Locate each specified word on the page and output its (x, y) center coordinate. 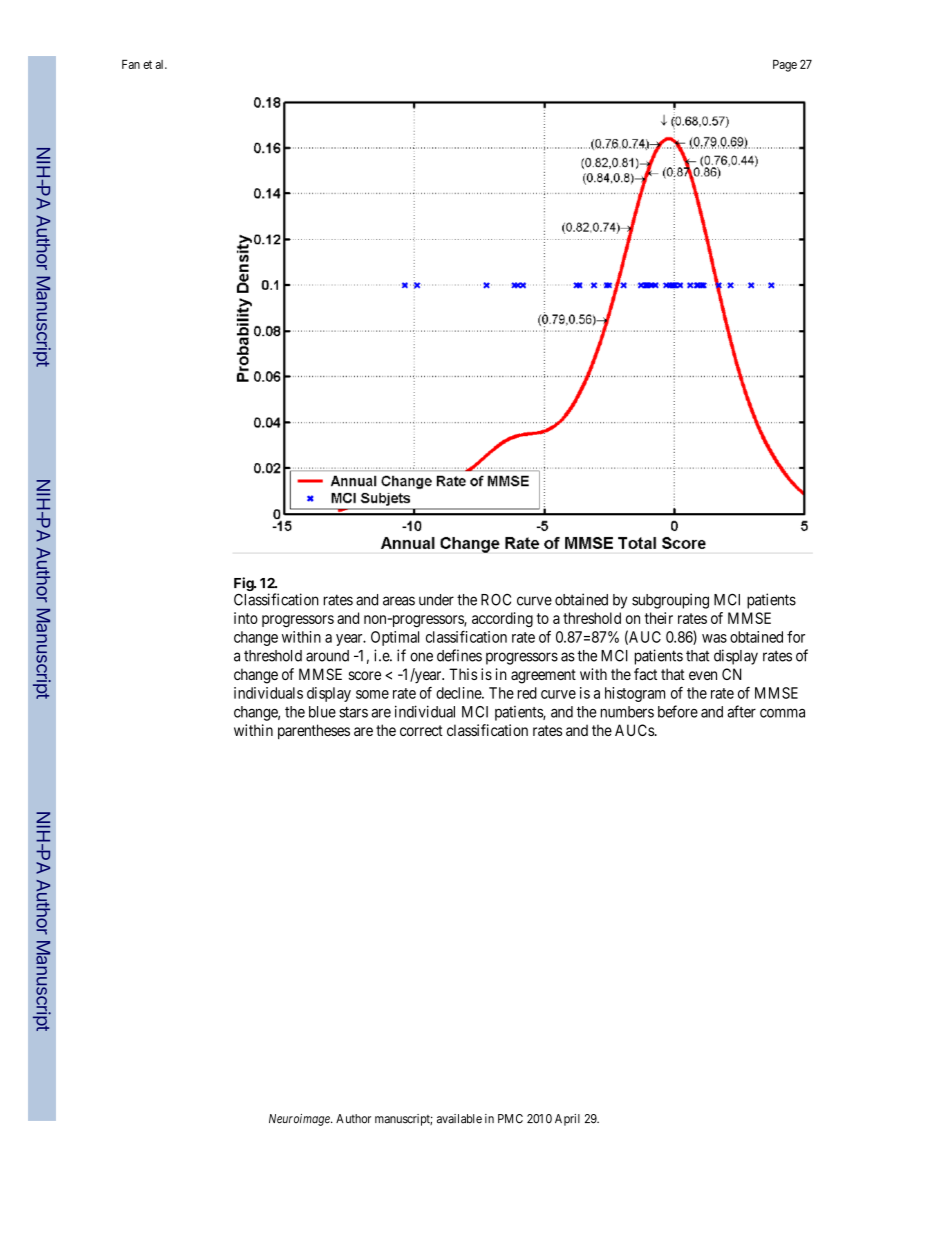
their (659, 618)
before (678, 711)
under (436, 600)
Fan (131, 64)
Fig (244, 584)
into (246, 618)
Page (785, 66)
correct (421, 730)
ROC (496, 599)
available (459, 1119)
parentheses (314, 731)
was (714, 638)
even (703, 675)
